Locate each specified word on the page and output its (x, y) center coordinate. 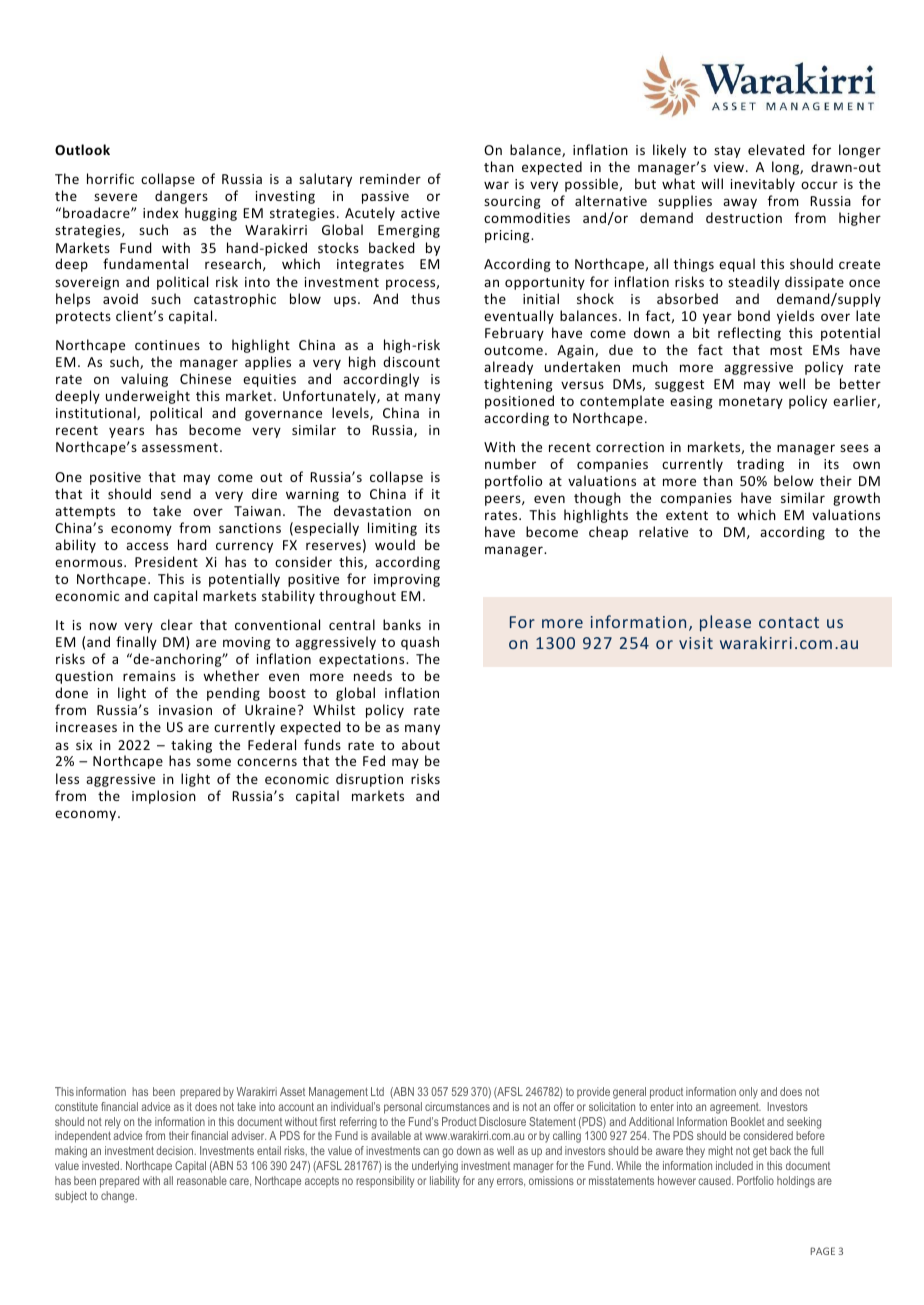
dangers (181, 197)
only (748, 1093)
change (119, 1197)
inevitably (763, 185)
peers (504, 500)
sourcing (512, 202)
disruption (369, 780)
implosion (164, 797)
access (147, 546)
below (794, 480)
